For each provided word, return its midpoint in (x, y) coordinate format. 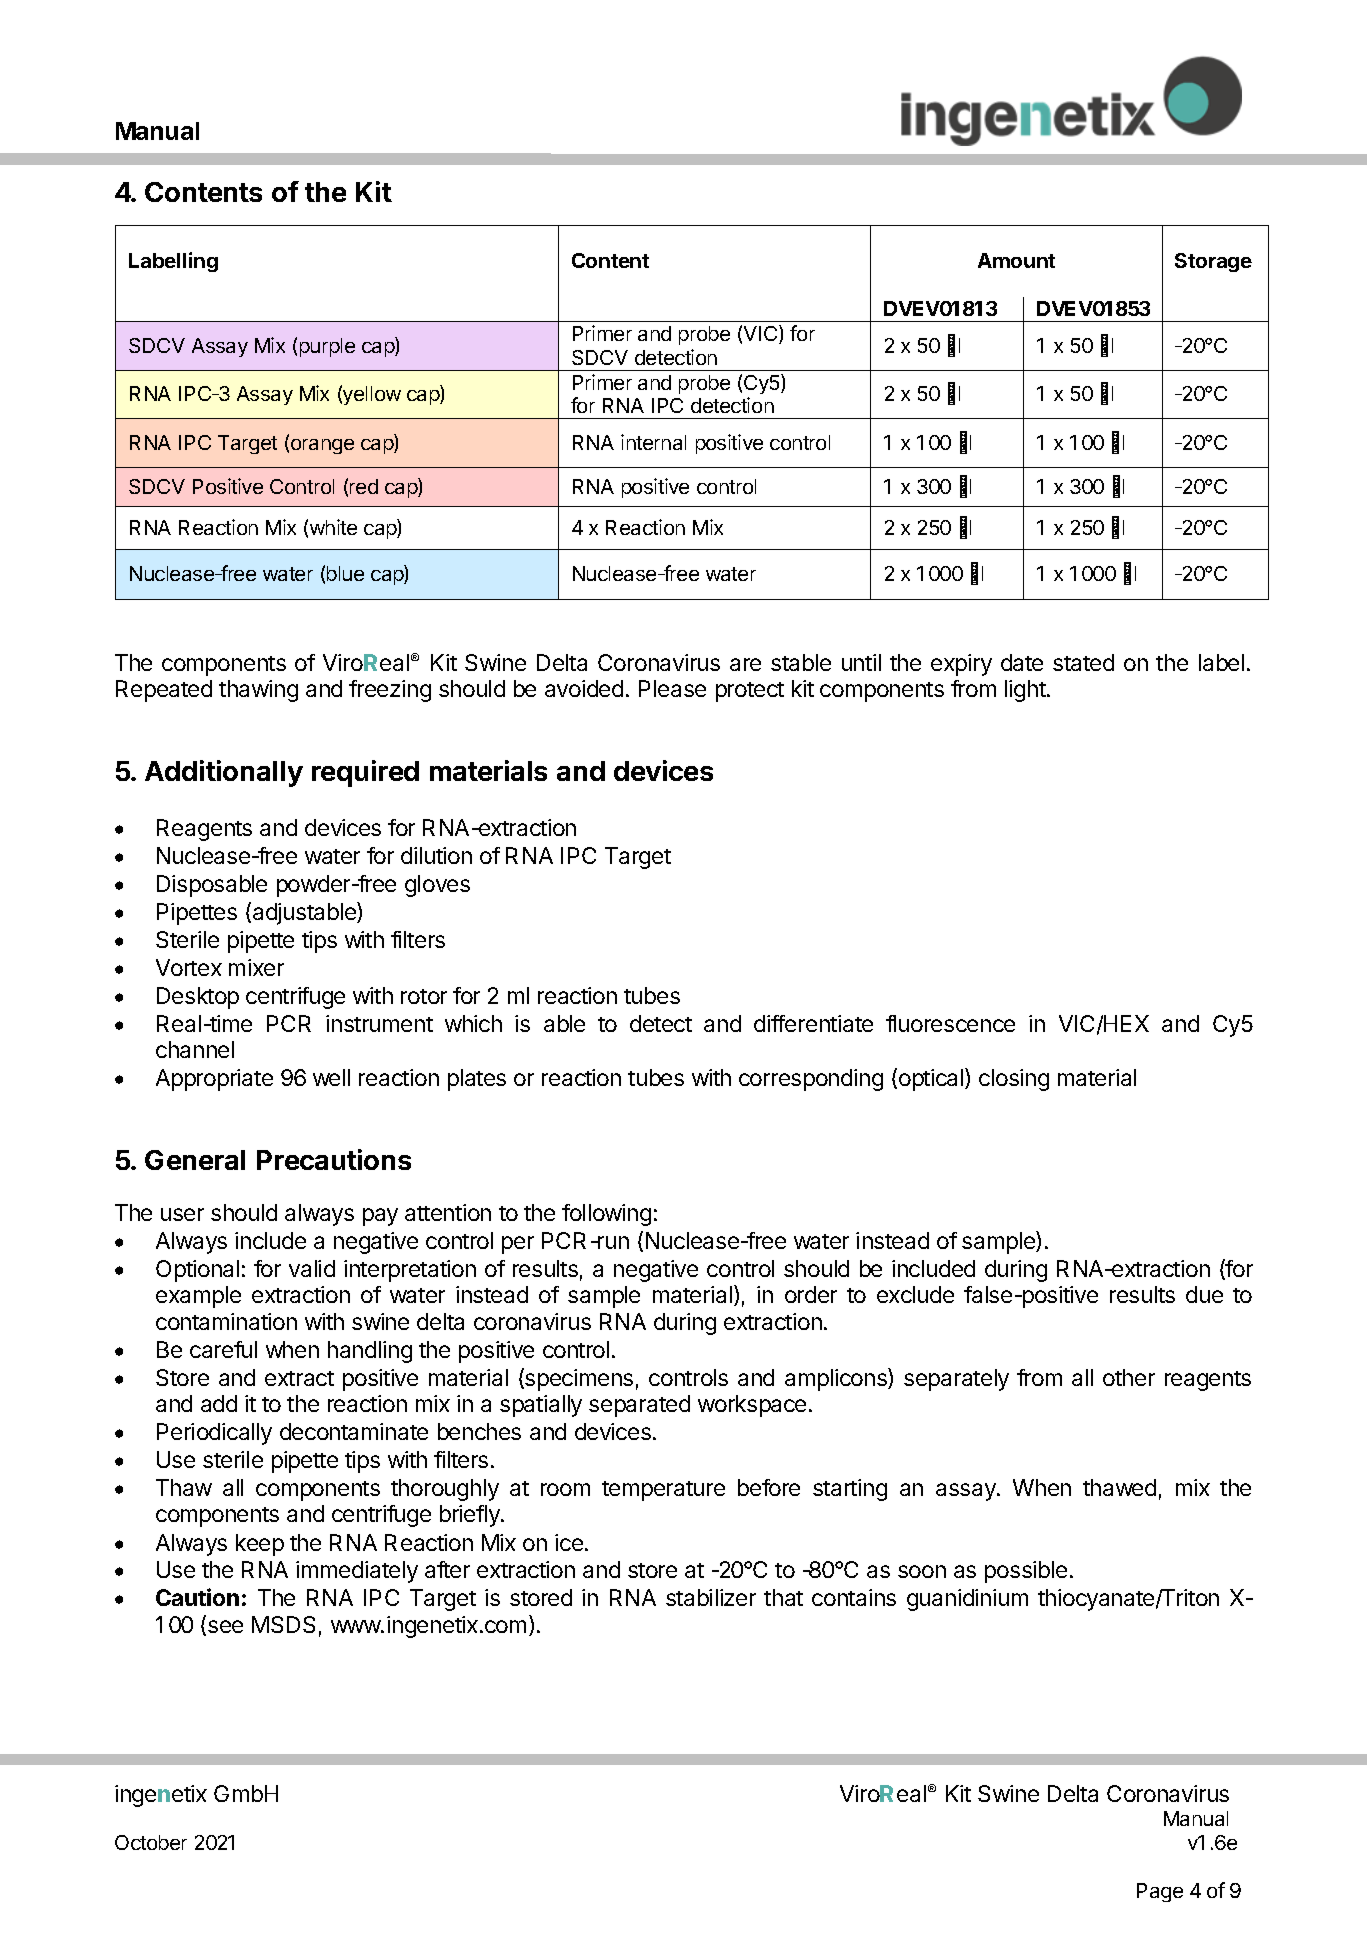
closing (1014, 1080)
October (151, 1842)
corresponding (811, 1080)
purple (327, 347)
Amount (1016, 260)
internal (653, 442)
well (331, 1077)
